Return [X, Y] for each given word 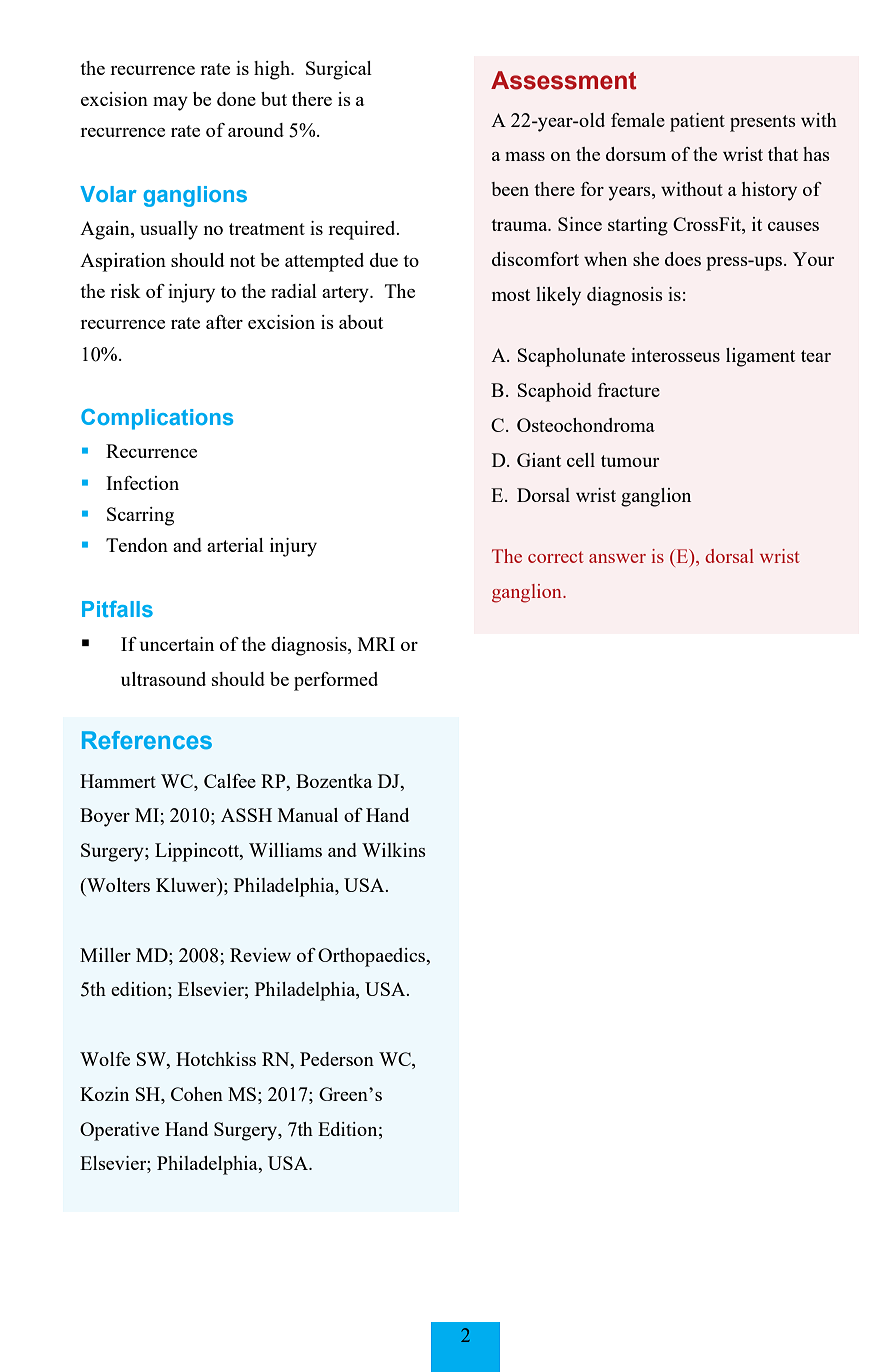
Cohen [197, 1094]
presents [763, 123]
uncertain [176, 644]
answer [617, 558]
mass [525, 156]
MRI [376, 644]
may [170, 104]
